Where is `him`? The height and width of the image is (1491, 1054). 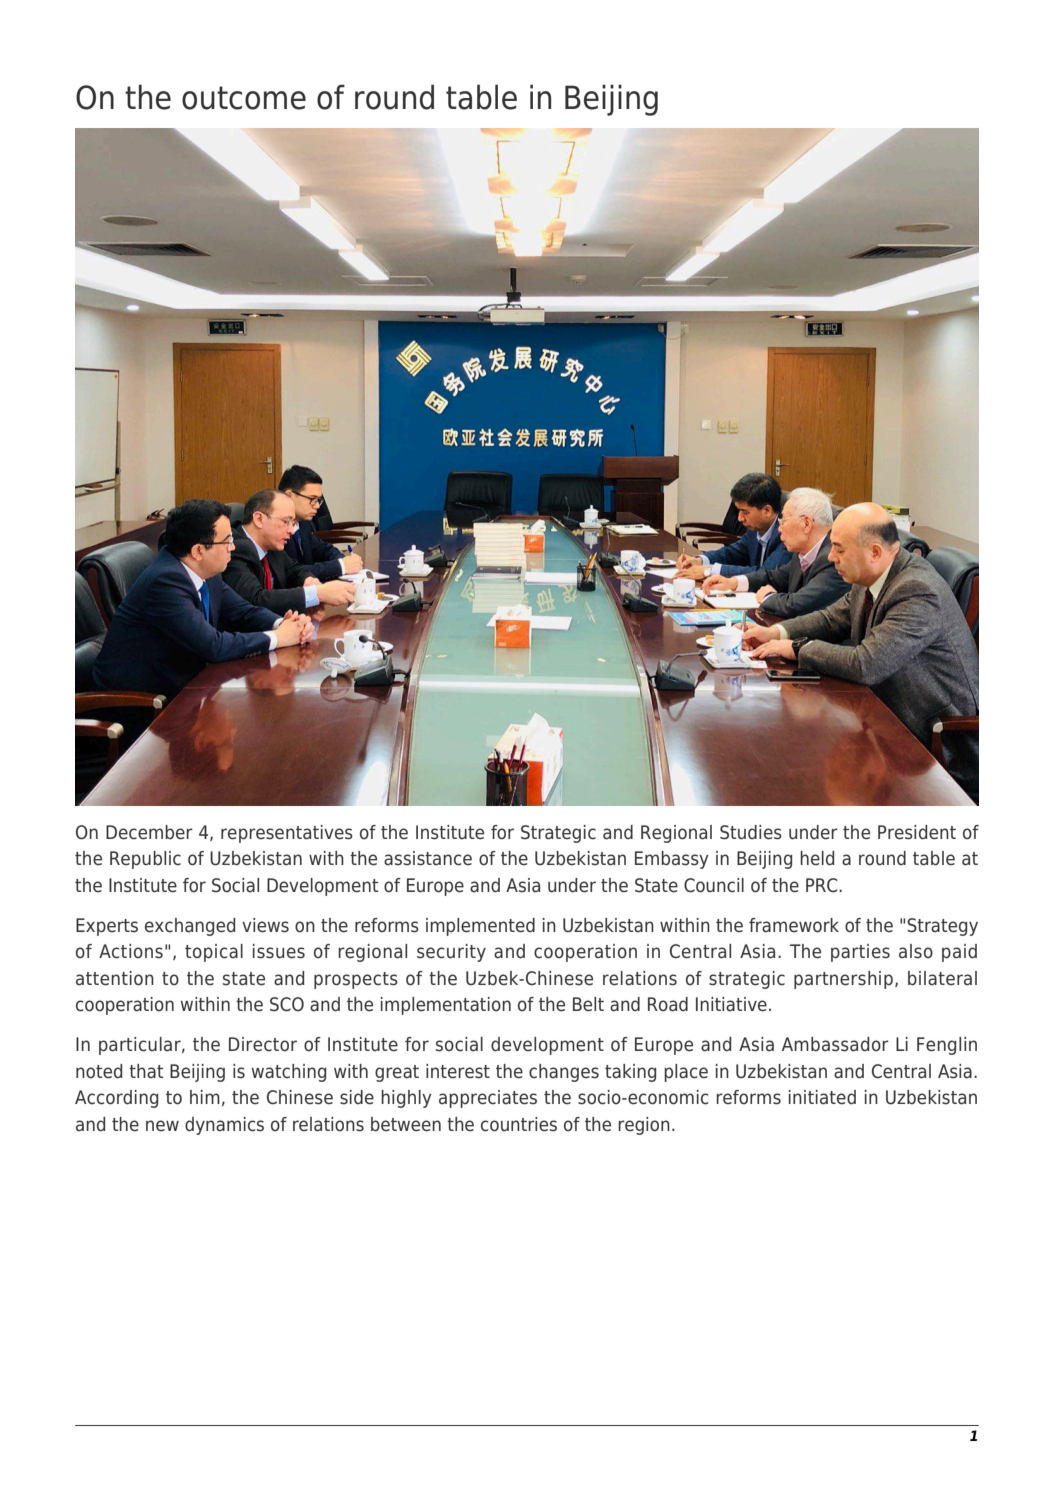
him is located at coordinates (205, 1097).
